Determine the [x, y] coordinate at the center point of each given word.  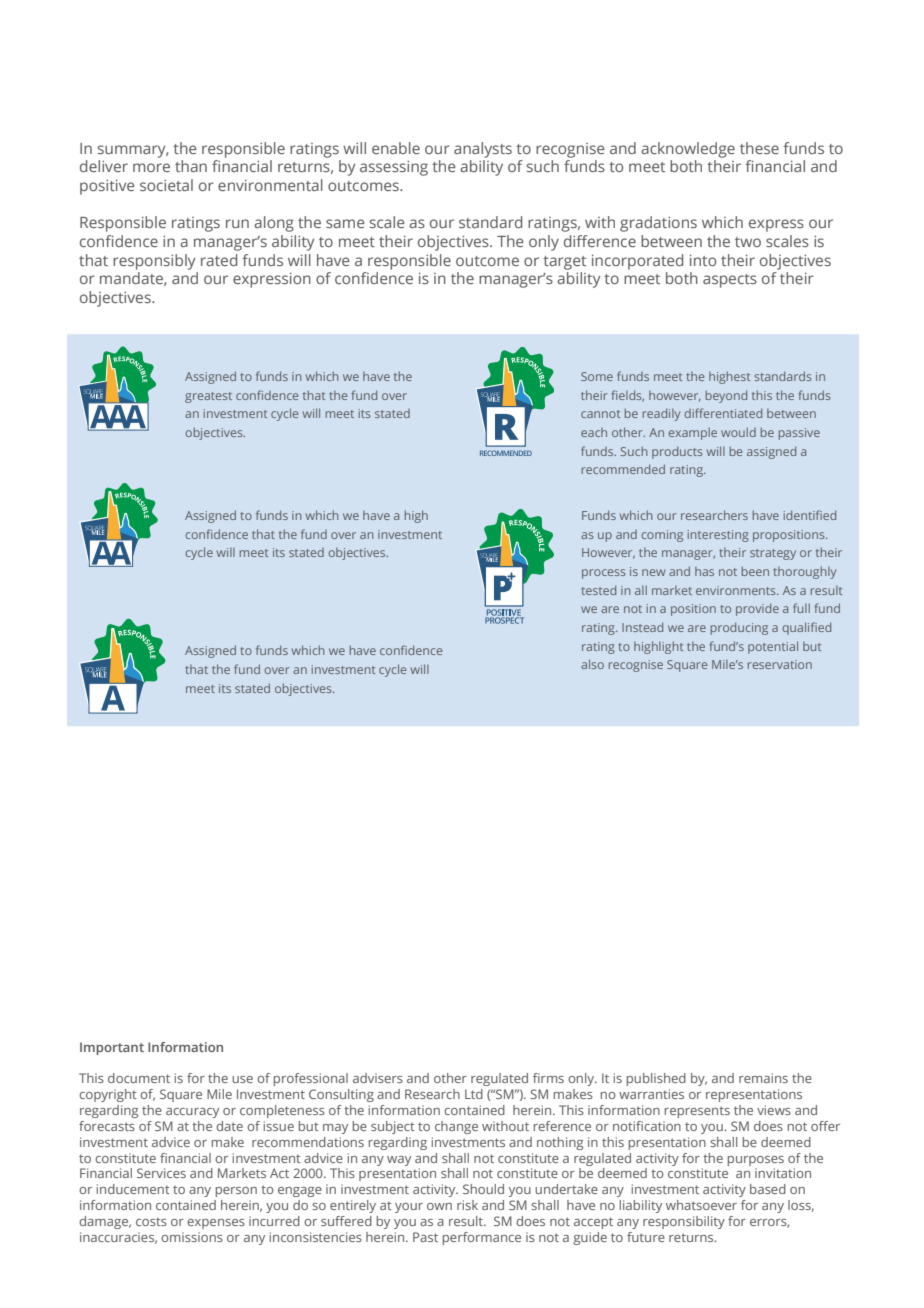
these [759, 148]
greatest [208, 397]
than [191, 166]
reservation [780, 664]
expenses [216, 1224]
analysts [483, 150]
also [592, 664]
